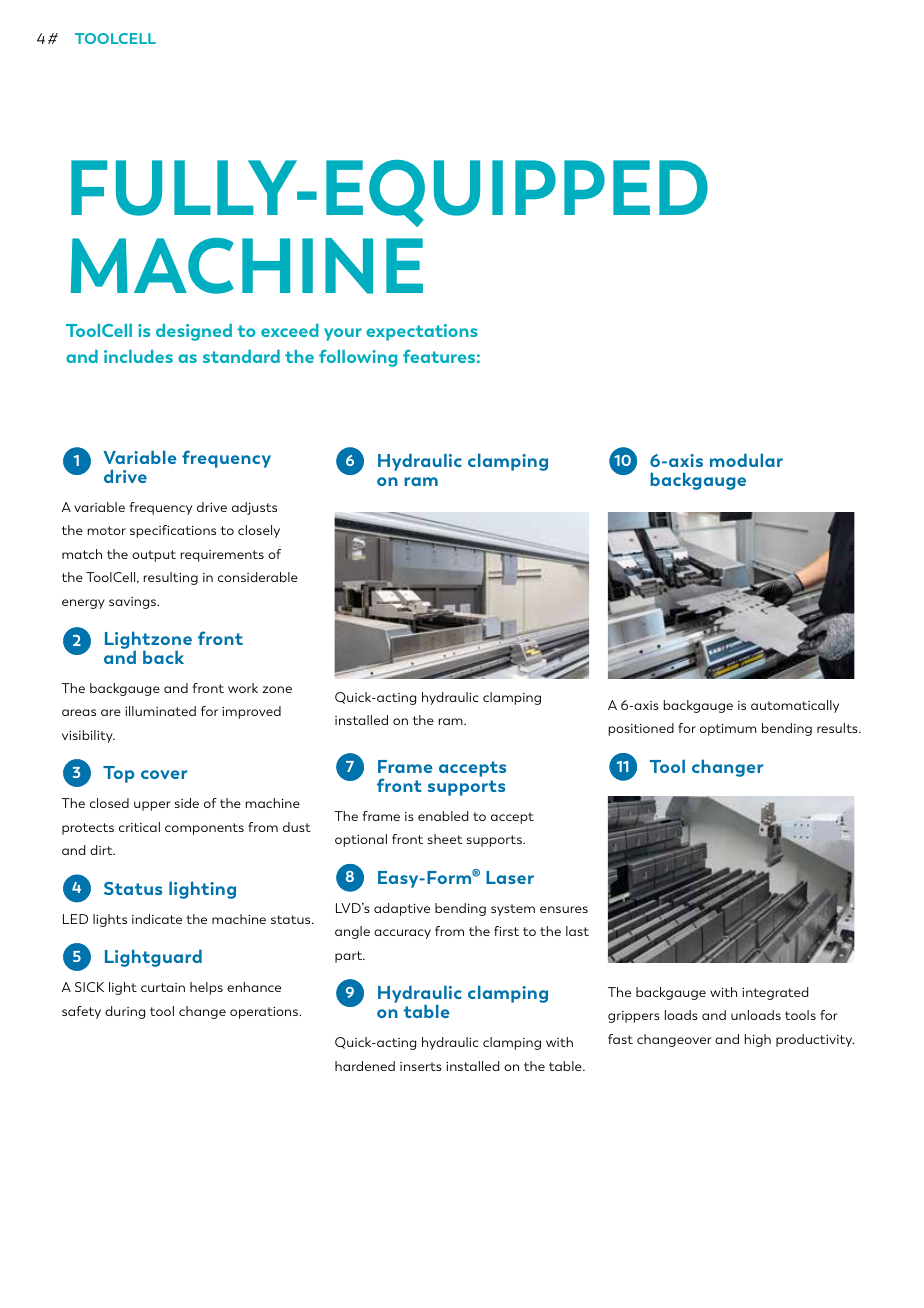  What do you see at coordinates (138, 356) in the screenshot?
I see `includes` at bounding box center [138, 356].
